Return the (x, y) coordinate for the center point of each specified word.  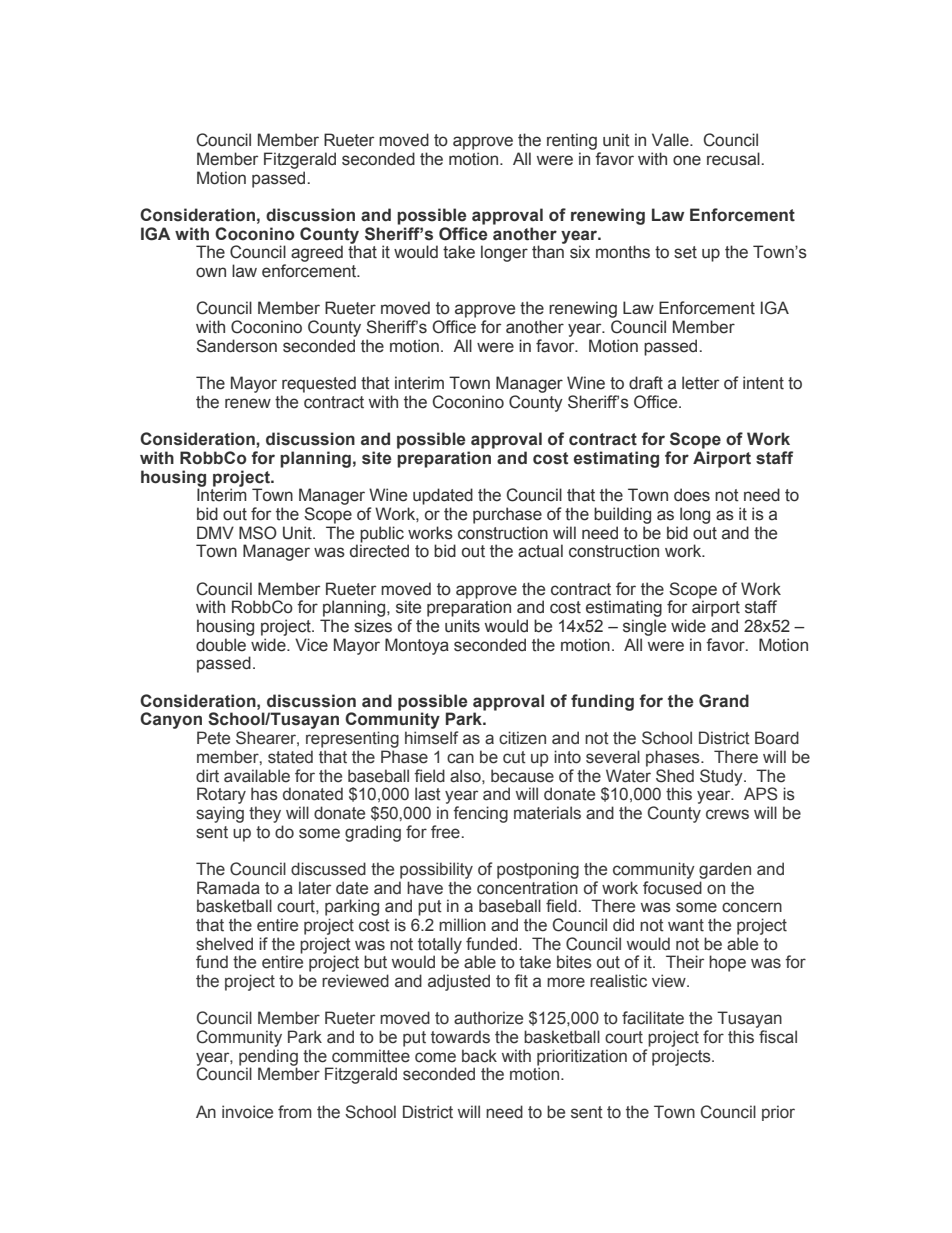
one (687, 160)
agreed (317, 253)
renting (572, 141)
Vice (311, 645)
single (644, 627)
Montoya (417, 646)
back (479, 1056)
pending (268, 1058)
